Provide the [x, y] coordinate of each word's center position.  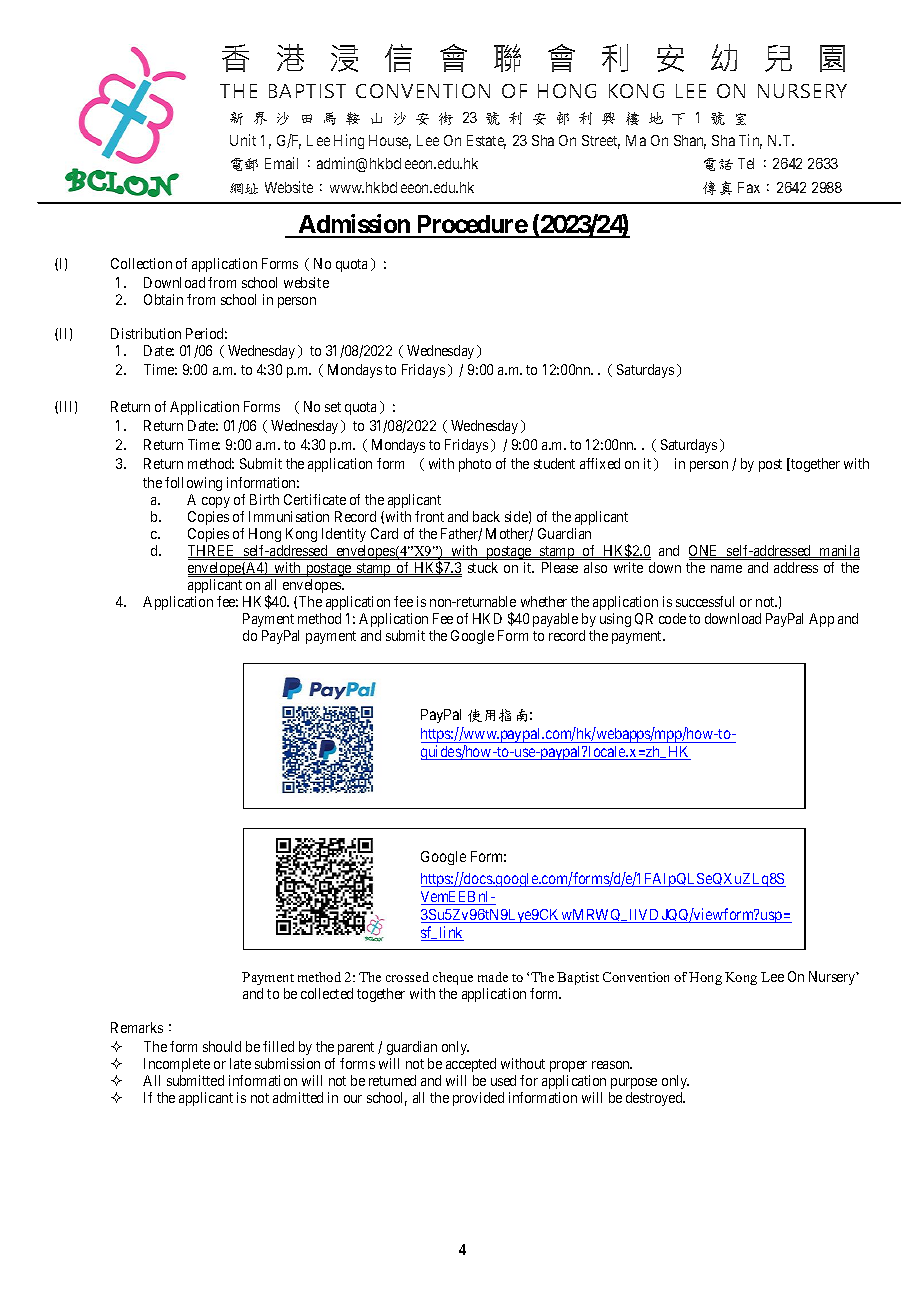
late [240, 1063]
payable [555, 620]
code [672, 618]
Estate [486, 142]
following [193, 484]
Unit [243, 140]
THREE [213, 551]
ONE [705, 551]
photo [475, 465]
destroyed [655, 1099]
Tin [750, 141]
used [503, 1080]
